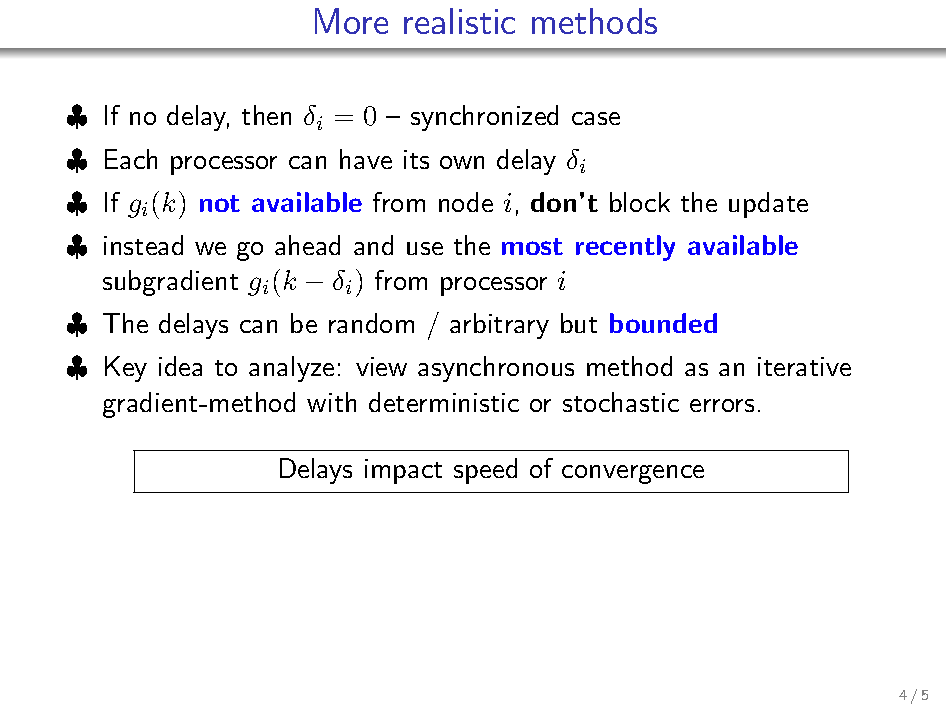 The width and height of the screenshot is (946, 710). What do you see at coordinates (596, 118) in the screenshot?
I see `case` at bounding box center [596, 118].
